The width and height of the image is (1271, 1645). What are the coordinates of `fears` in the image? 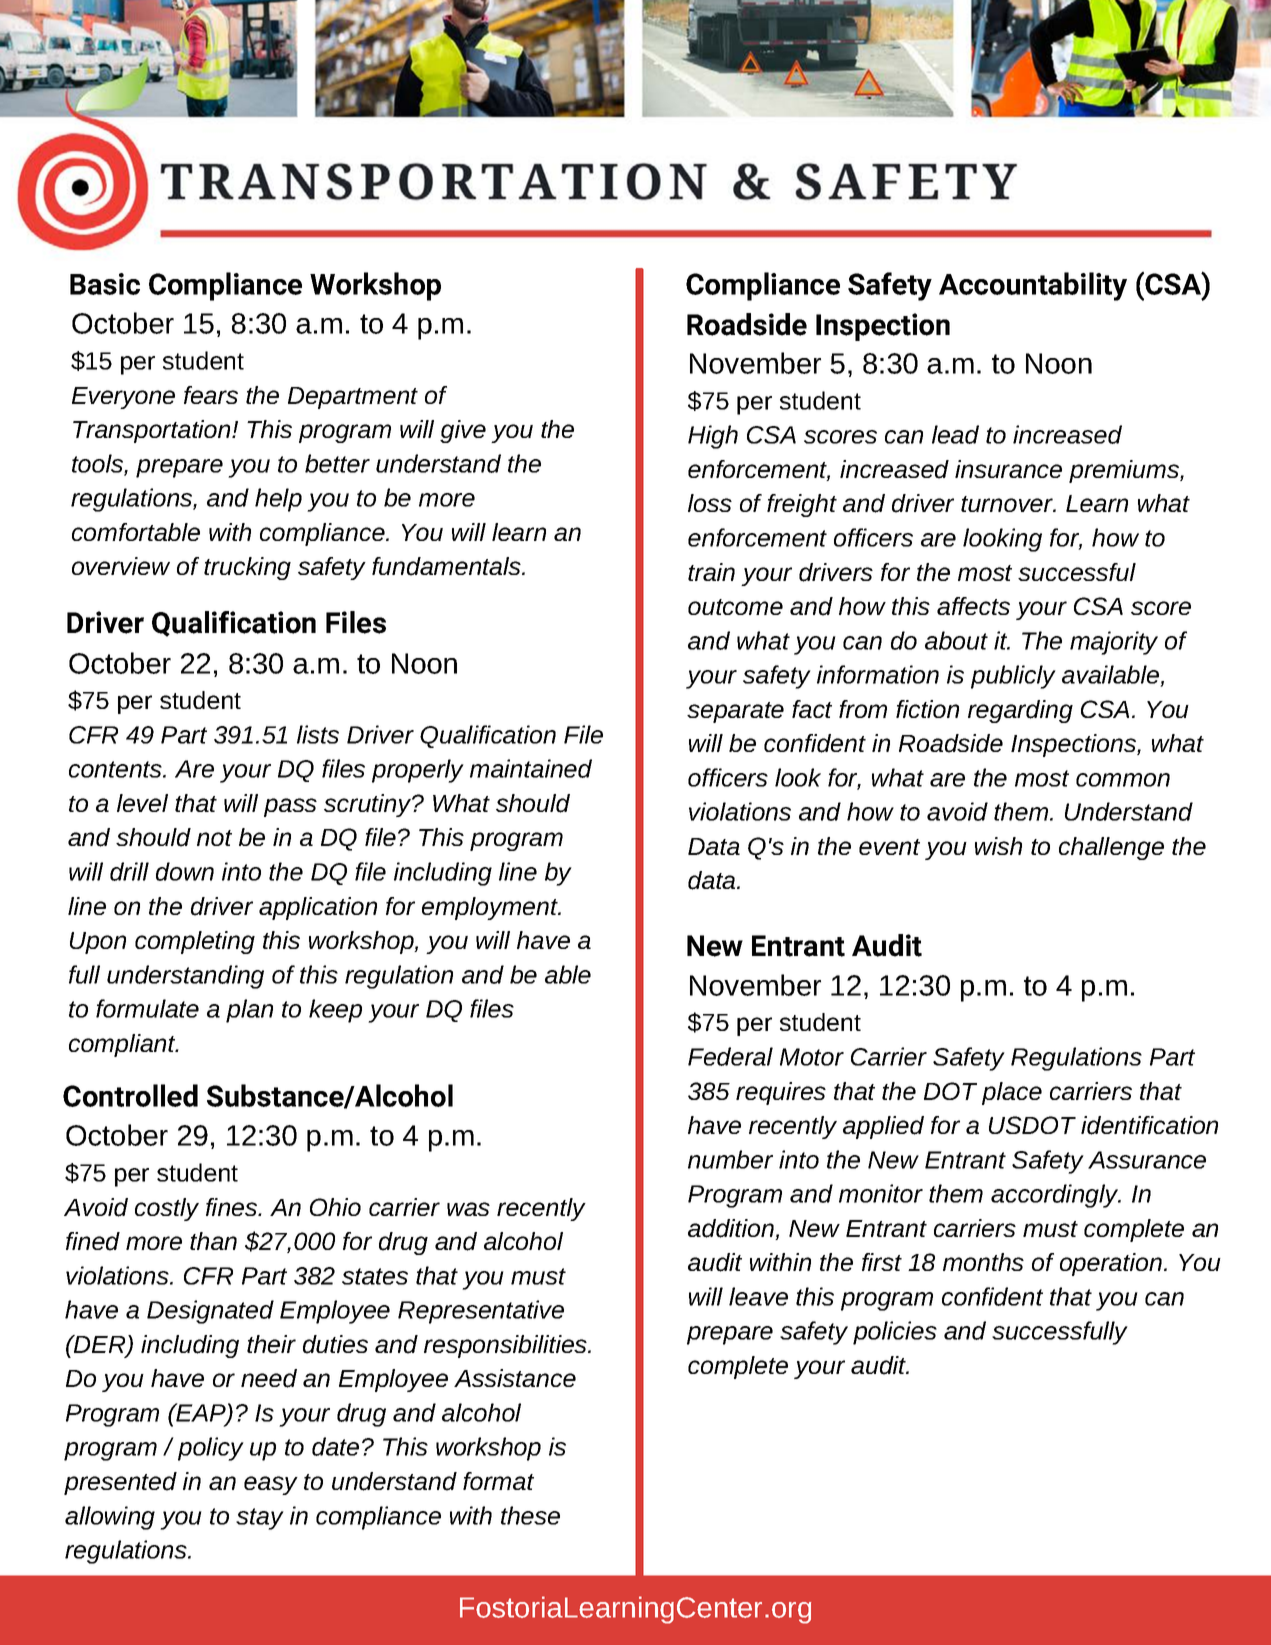 It's located at (211, 395).
